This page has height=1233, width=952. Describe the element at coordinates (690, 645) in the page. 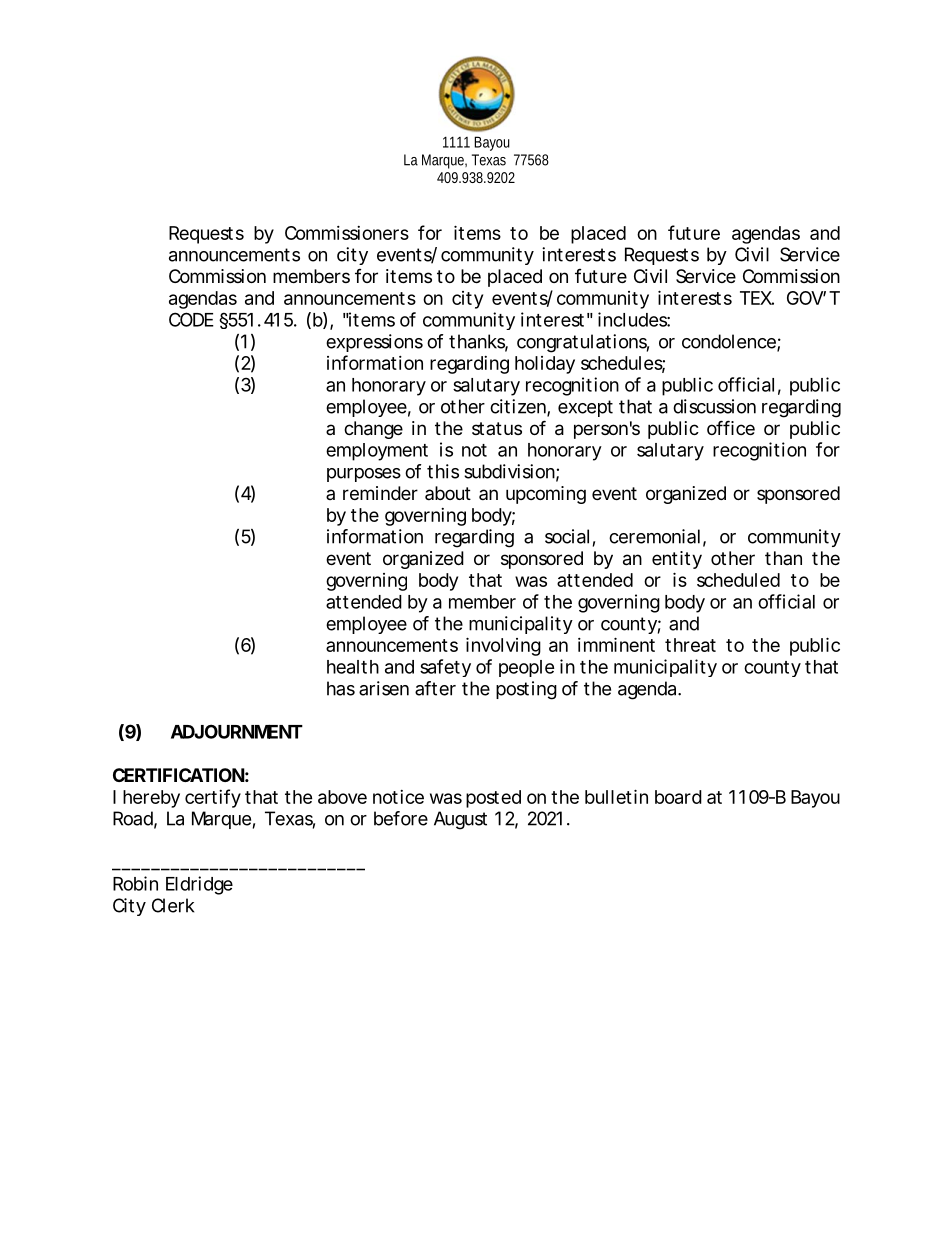

I see `threat` at that location.
